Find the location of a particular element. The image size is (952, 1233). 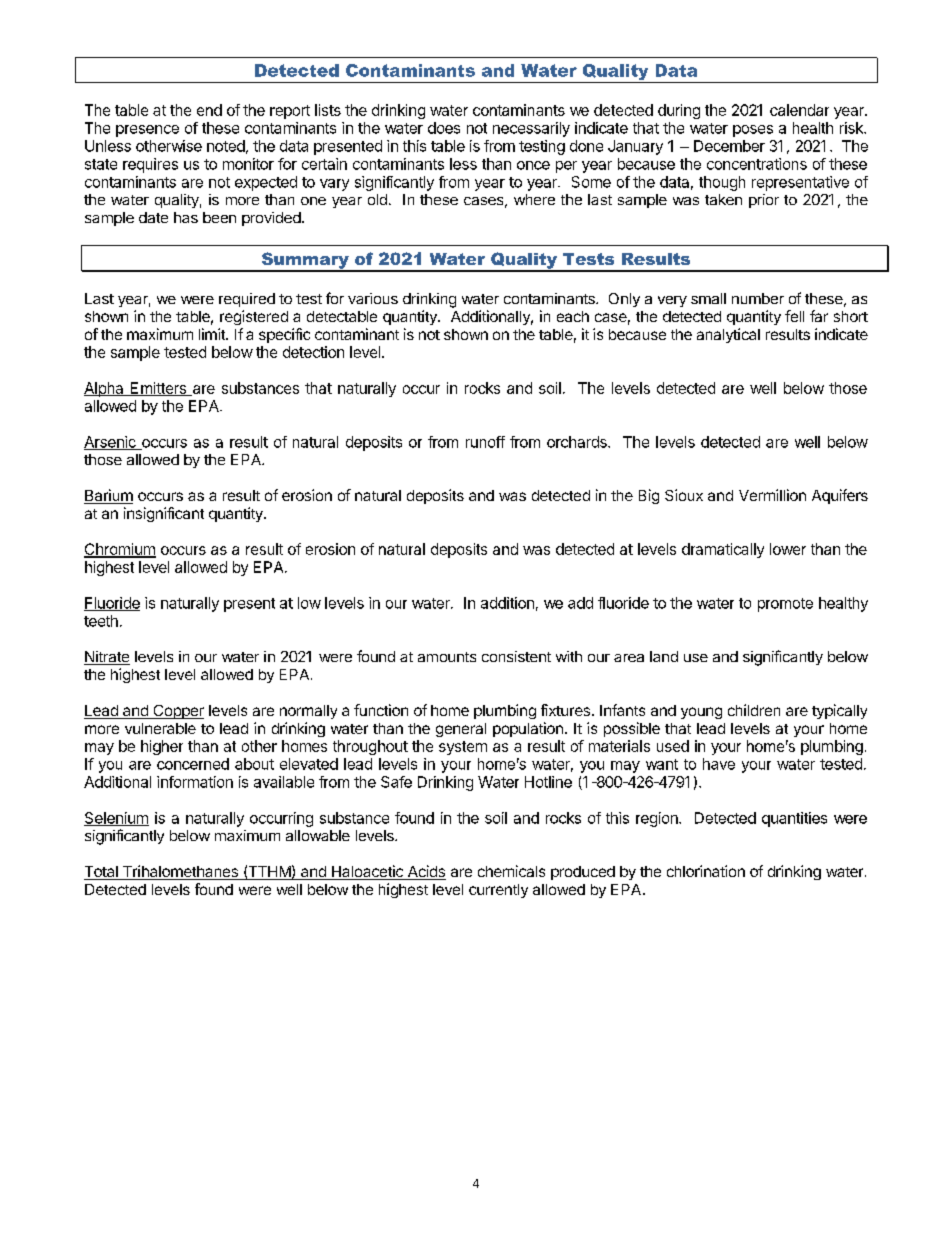

chemicals is located at coordinates (511, 871).
